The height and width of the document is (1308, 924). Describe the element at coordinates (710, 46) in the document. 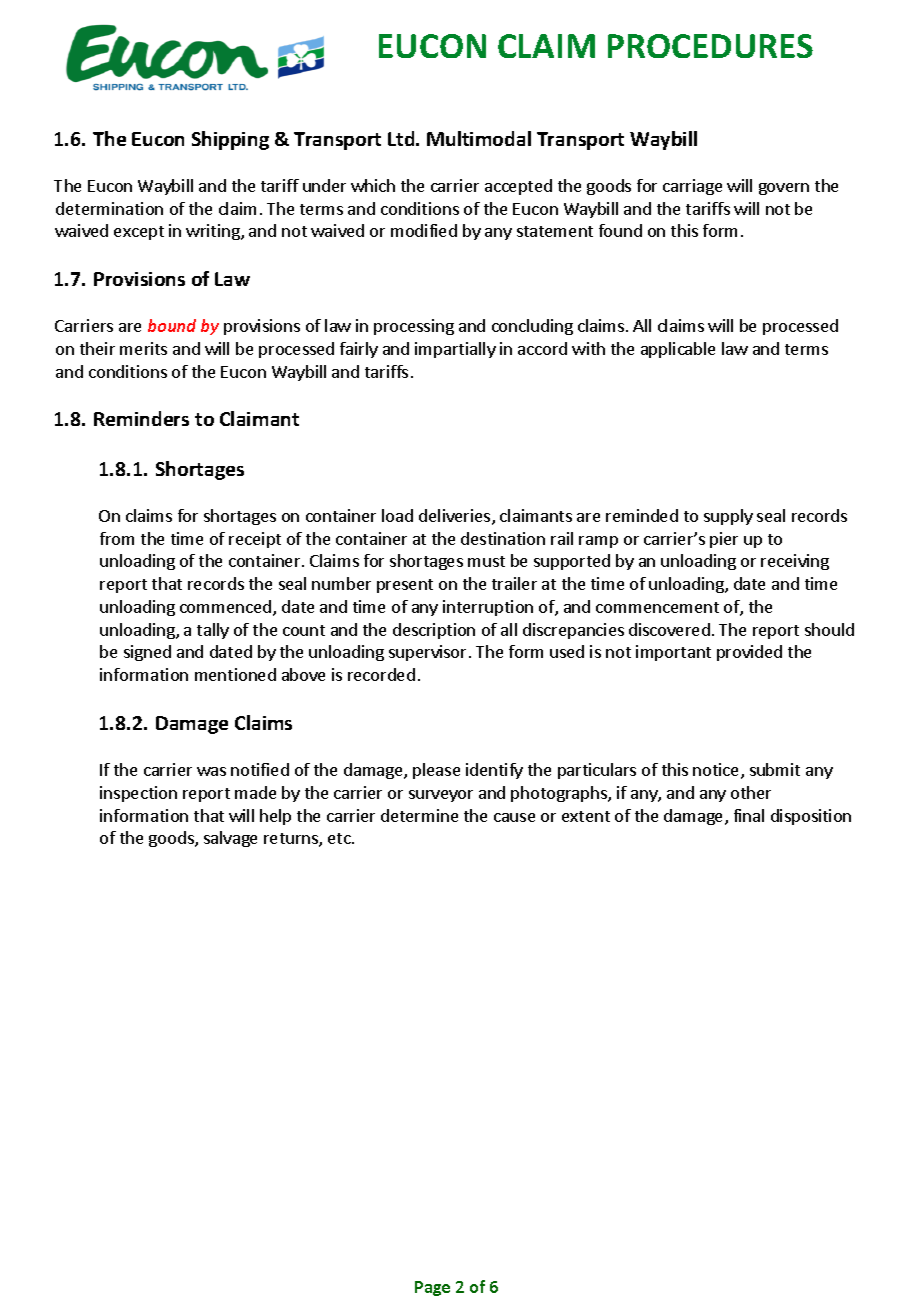

I see `PROCEDURES` at that location.
